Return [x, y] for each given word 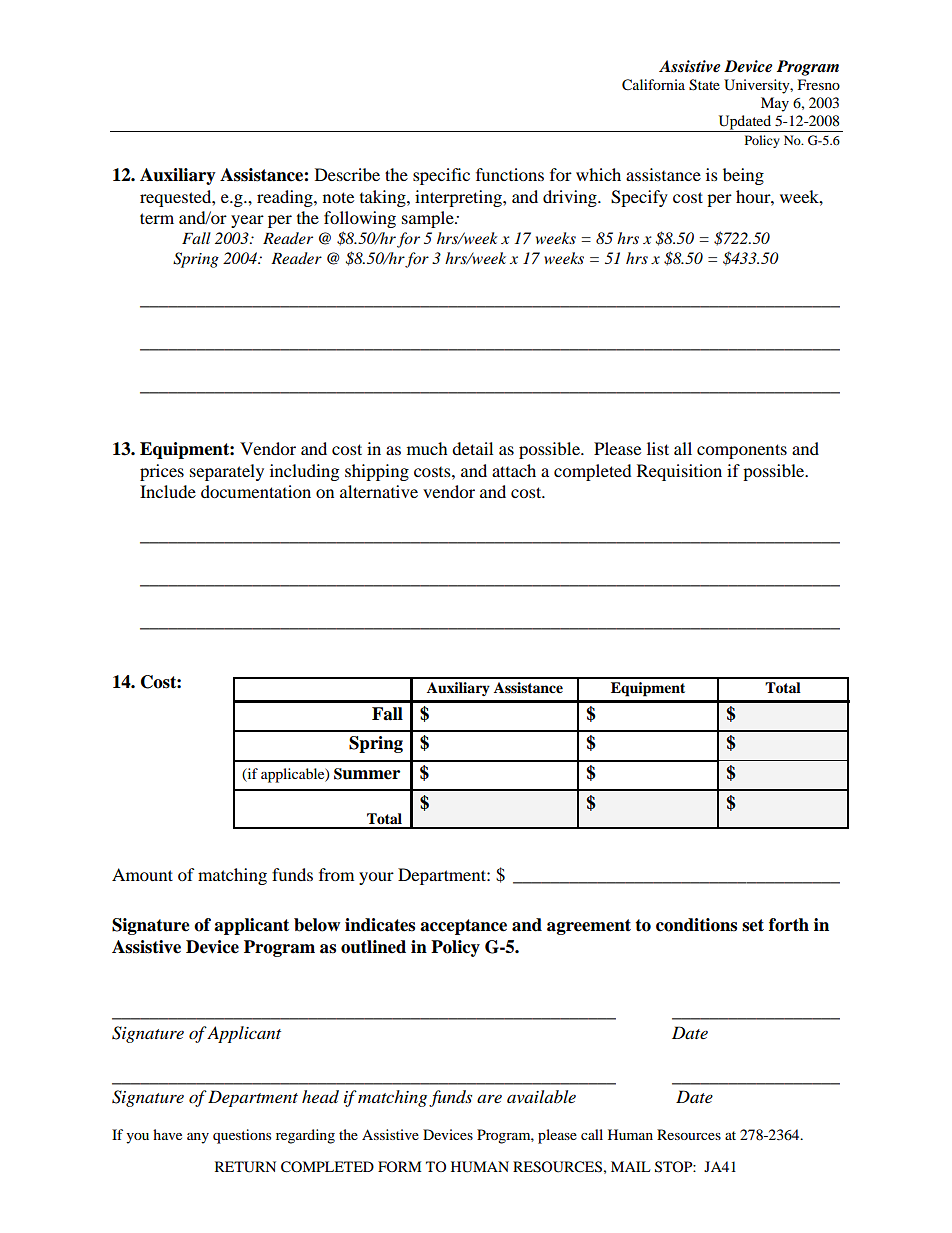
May [775, 104]
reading [286, 198]
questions [242, 1136]
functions [510, 174]
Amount [142, 874]
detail [472, 448]
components [742, 451]
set [753, 925]
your [376, 878]
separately [227, 472]
